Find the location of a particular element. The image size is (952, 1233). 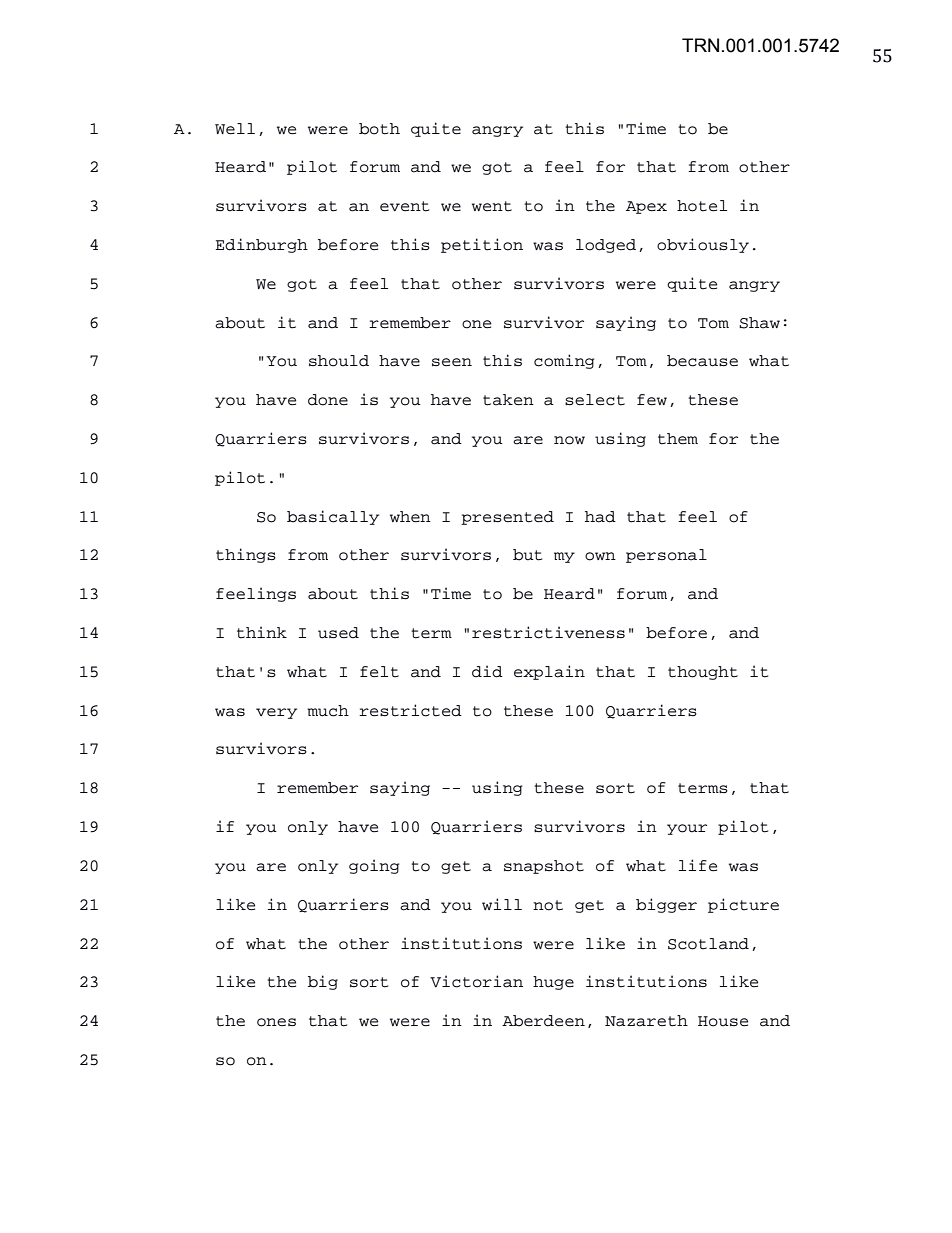

personal is located at coordinates (666, 556).
